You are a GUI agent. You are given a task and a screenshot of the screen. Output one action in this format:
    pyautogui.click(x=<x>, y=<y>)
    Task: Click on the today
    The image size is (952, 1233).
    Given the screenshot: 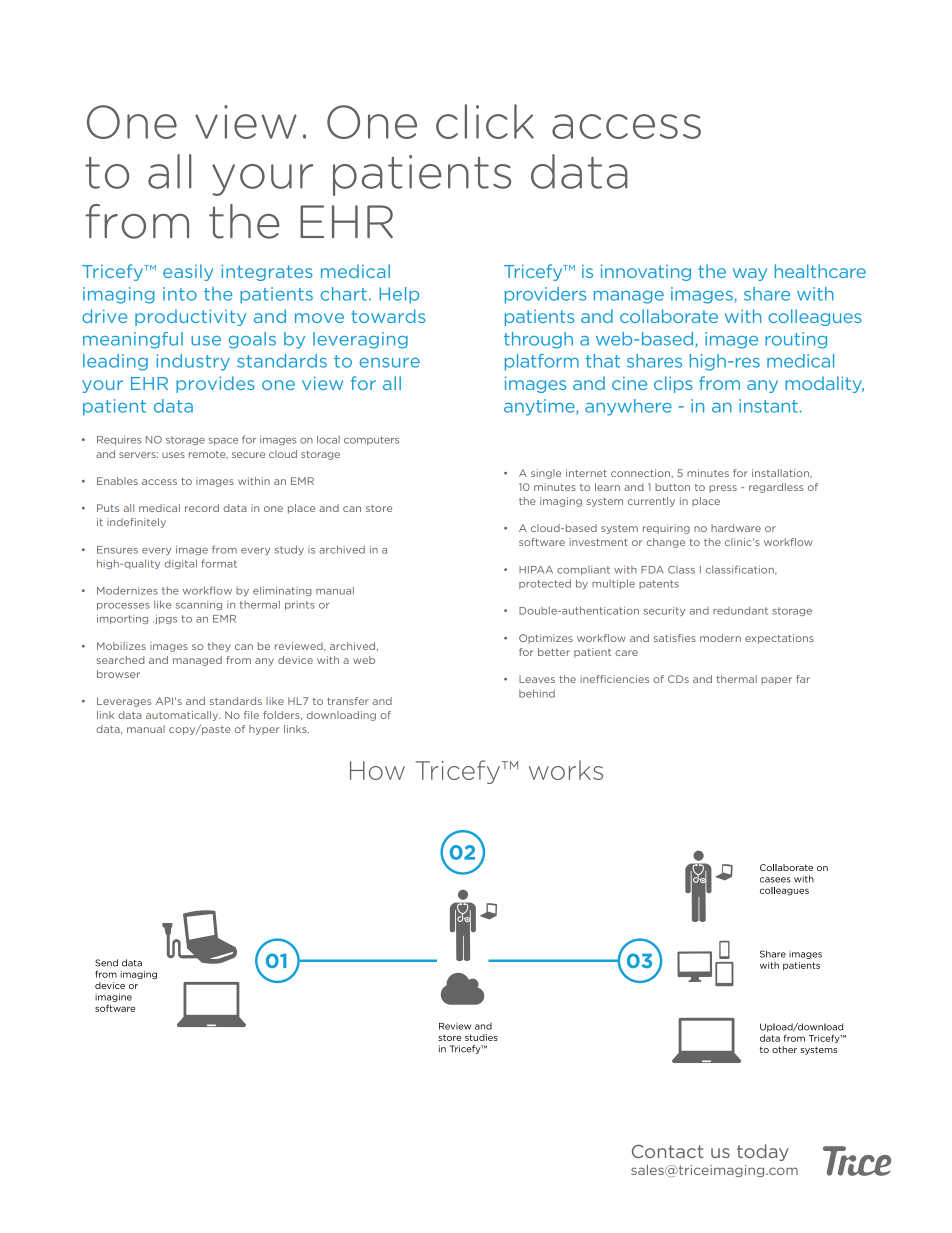 What is the action you would take?
    pyautogui.click(x=763, y=1152)
